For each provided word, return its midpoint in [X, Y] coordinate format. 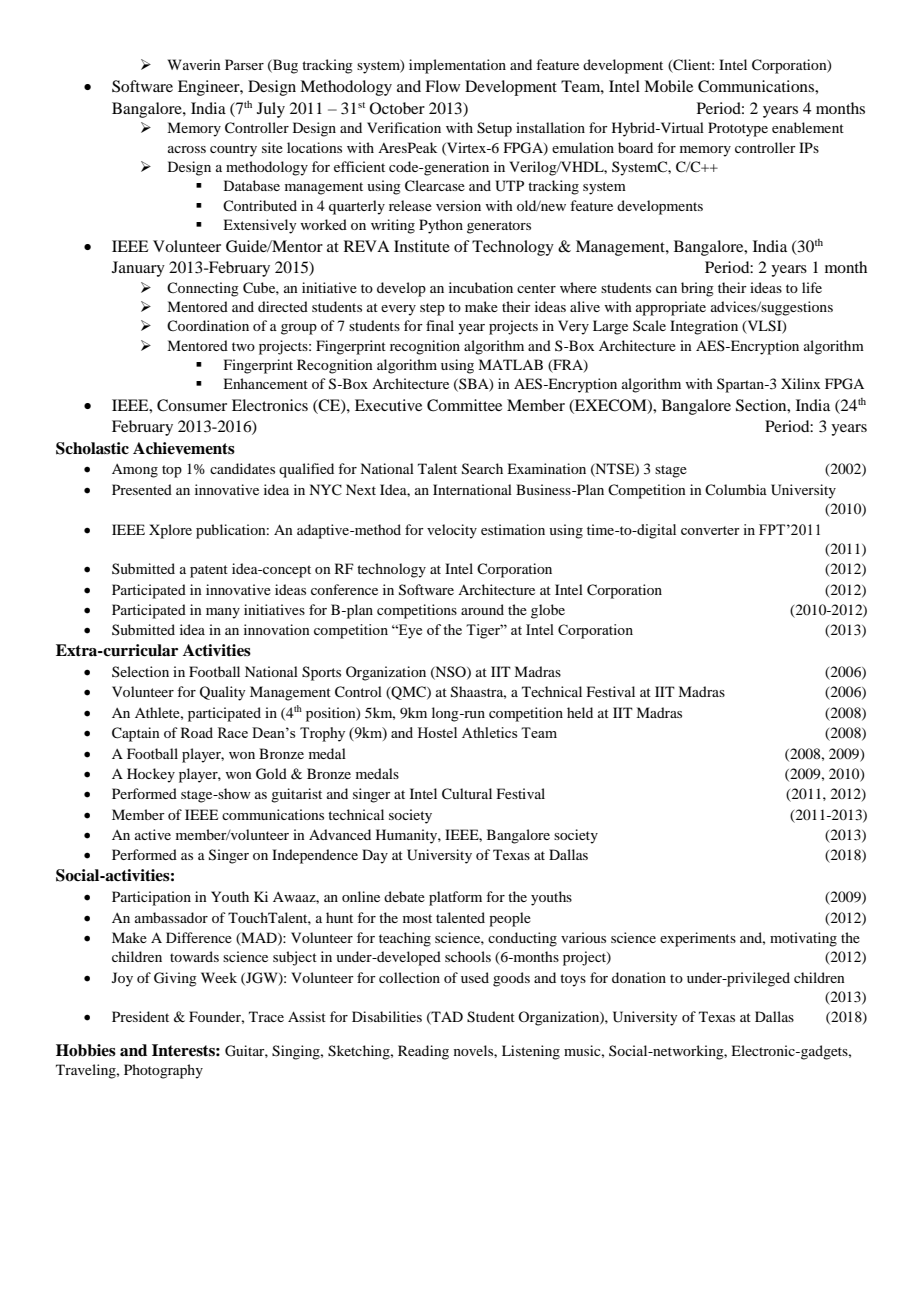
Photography [163, 1071]
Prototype [738, 129]
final [440, 325]
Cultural [467, 794]
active [153, 834]
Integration [704, 327]
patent [209, 571]
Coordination [208, 325]
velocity [452, 531]
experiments [698, 939]
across [187, 149]
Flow [442, 86]
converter [710, 530]
